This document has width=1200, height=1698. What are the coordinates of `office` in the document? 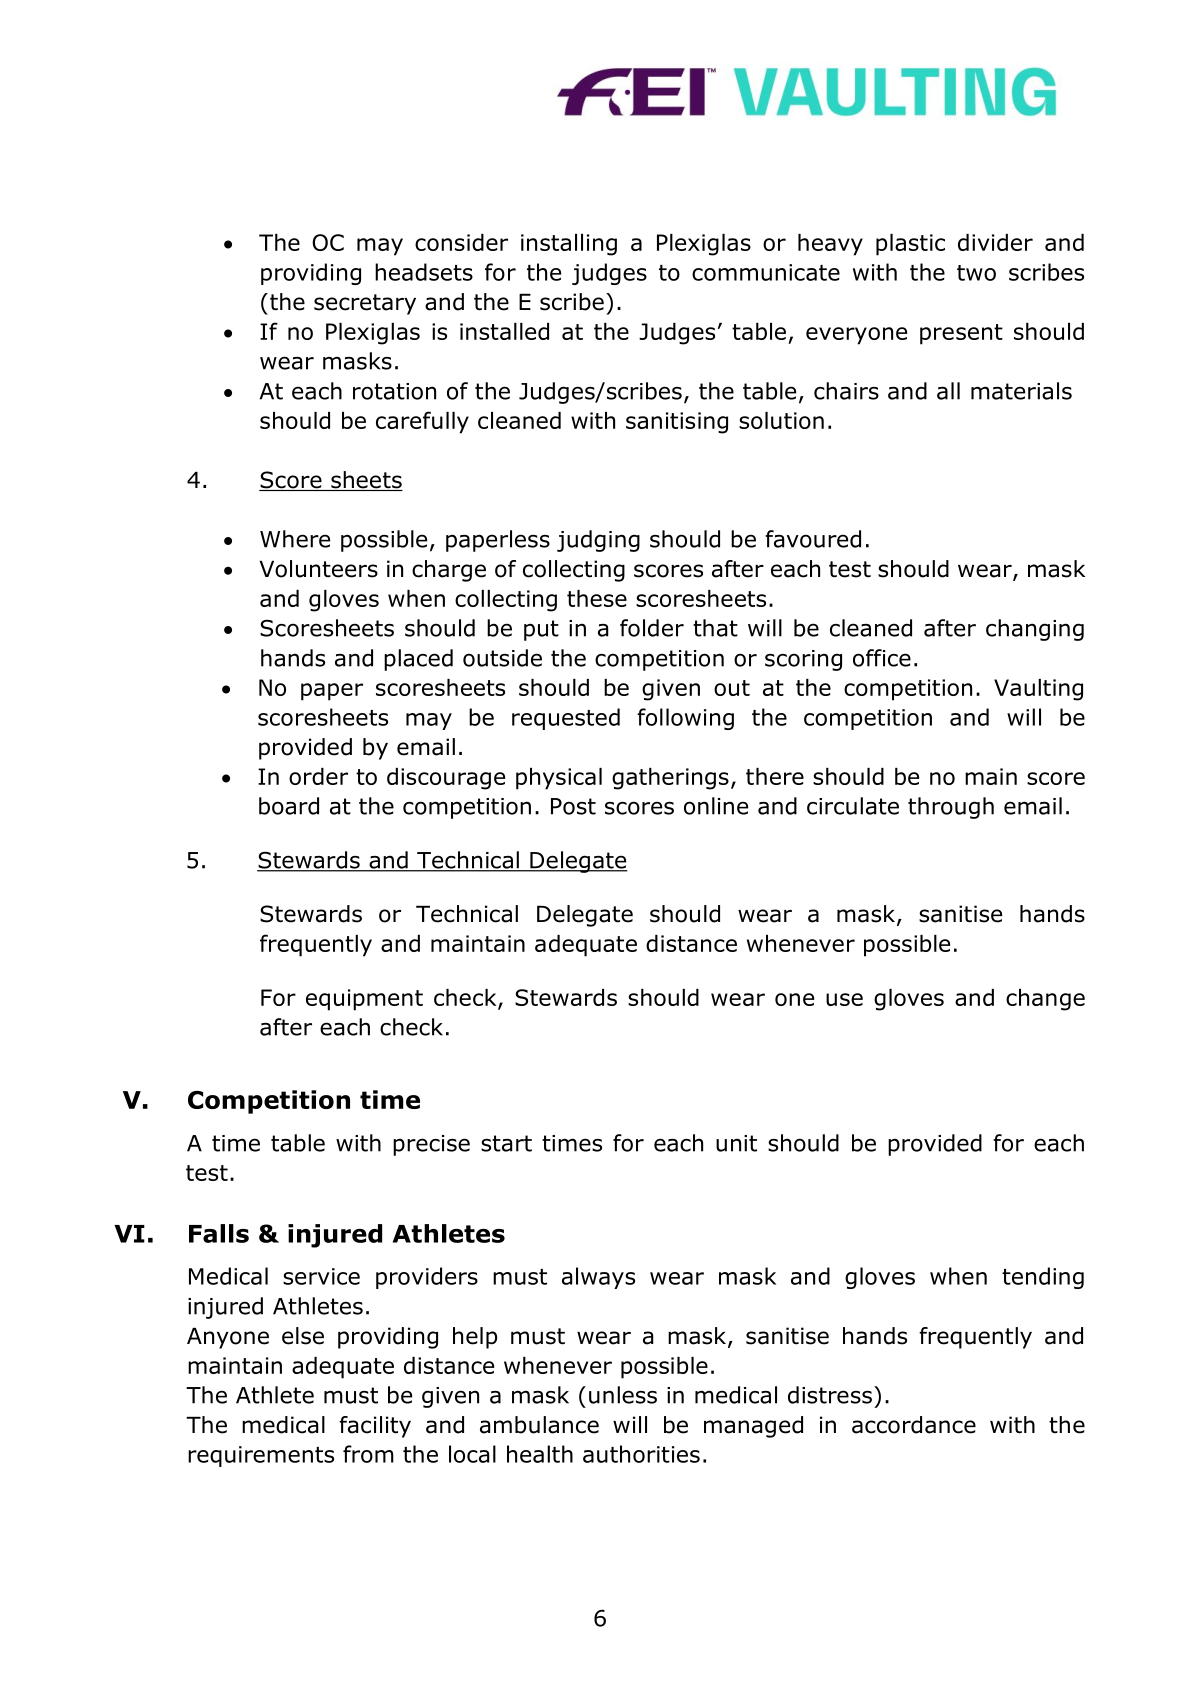 It's located at (882, 658).
